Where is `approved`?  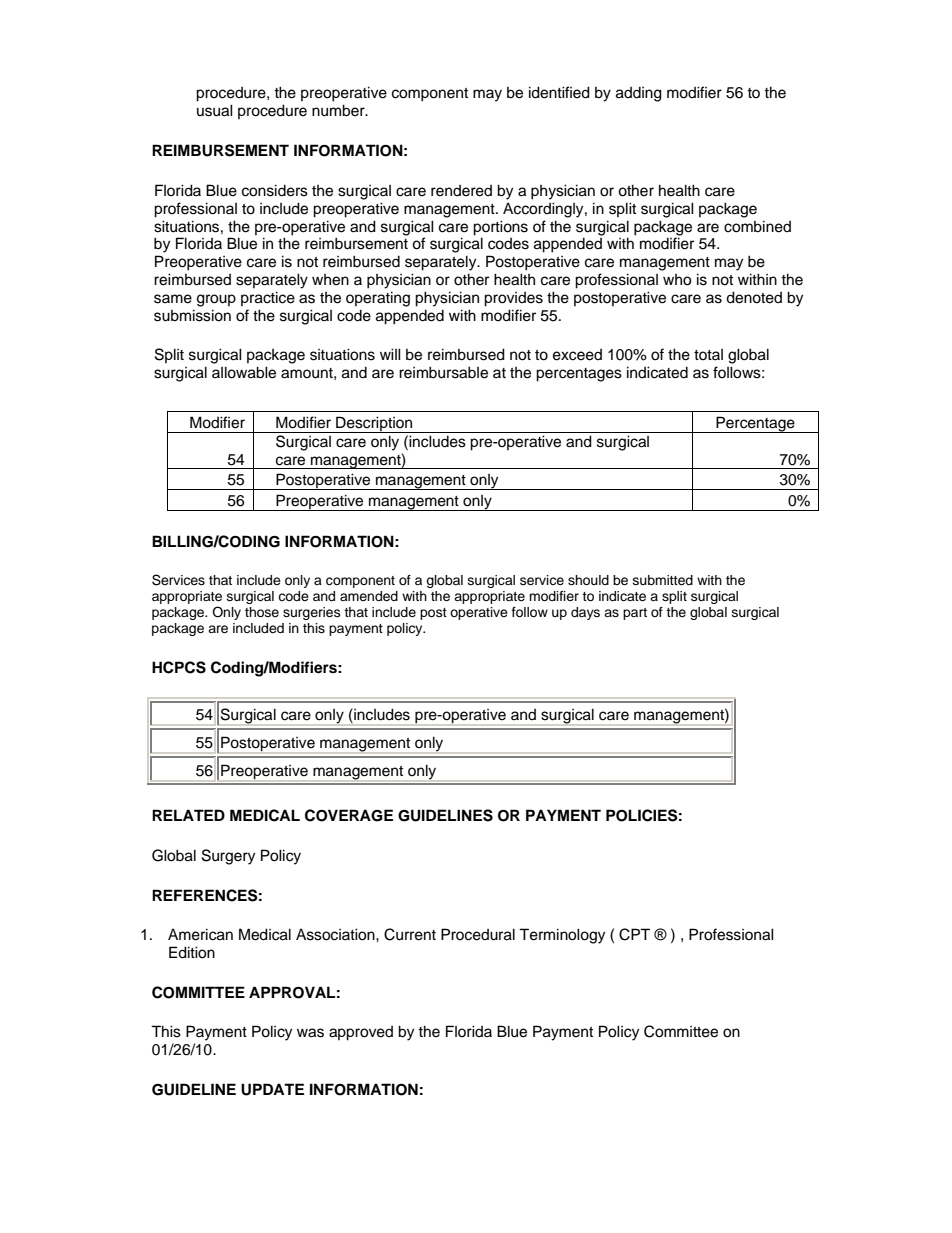 approved is located at coordinates (361, 1033).
